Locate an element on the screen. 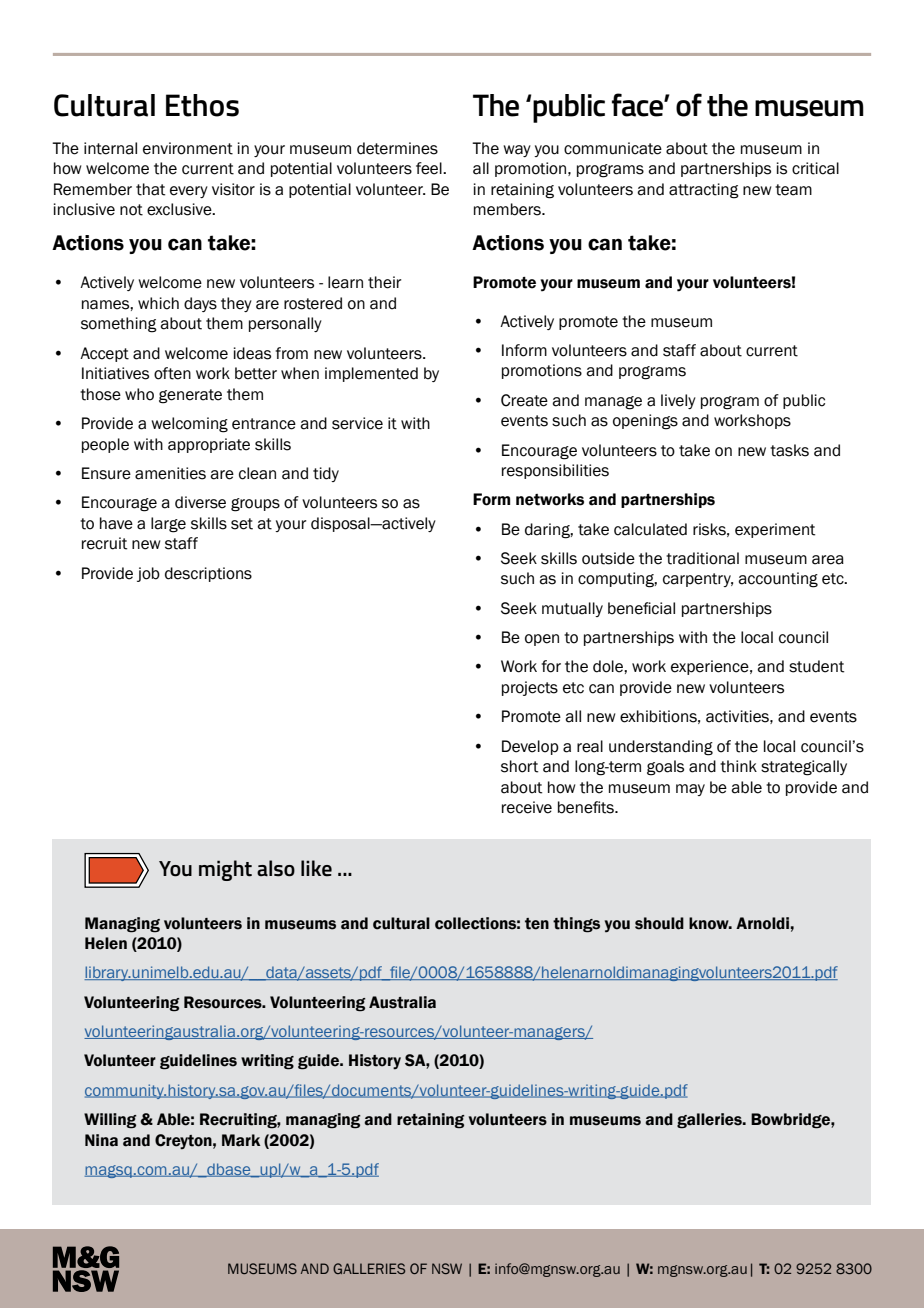  attracting is located at coordinates (704, 191).
